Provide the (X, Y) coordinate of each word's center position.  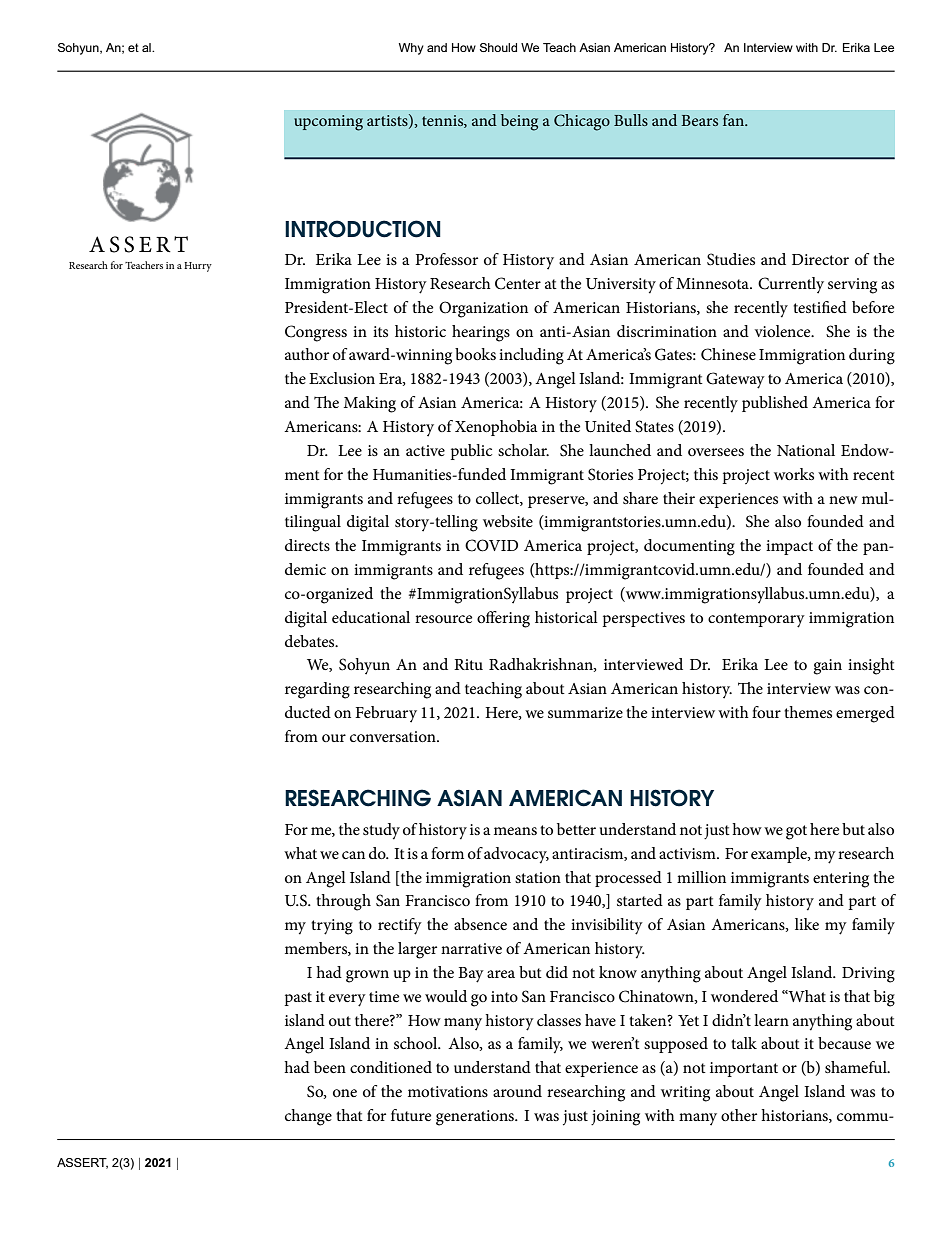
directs (307, 545)
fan (734, 120)
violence (784, 331)
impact (789, 547)
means (515, 831)
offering (503, 619)
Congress (316, 333)
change (308, 1117)
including (531, 356)
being (519, 122)
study (381, 831)
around (517, 1091)
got (796, 832)
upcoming (328, 123)
